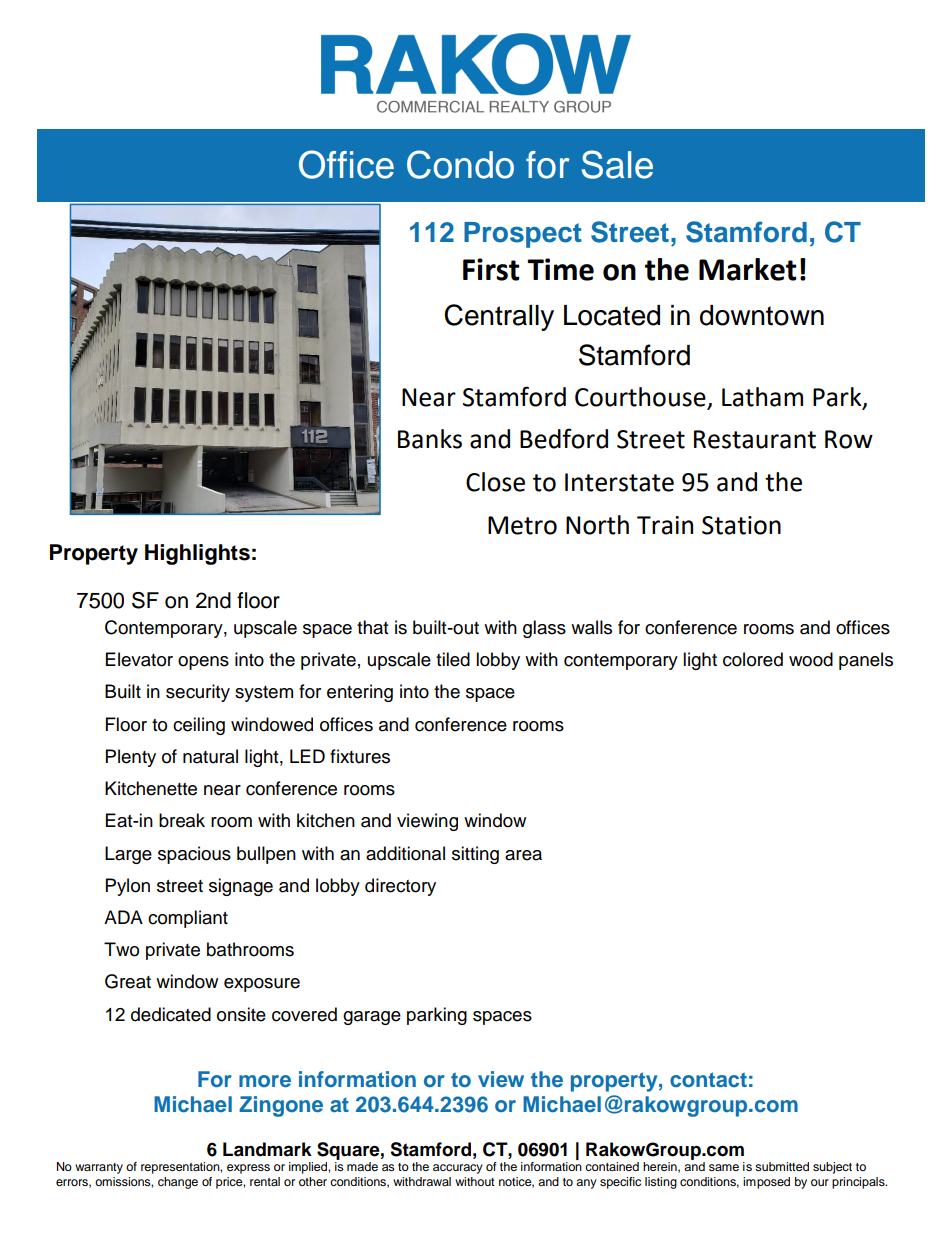 The image size is (952, 1233). What do you see at coordinates (495, 482) in the page?
I see `Close` at bounding box center [495, 482].
